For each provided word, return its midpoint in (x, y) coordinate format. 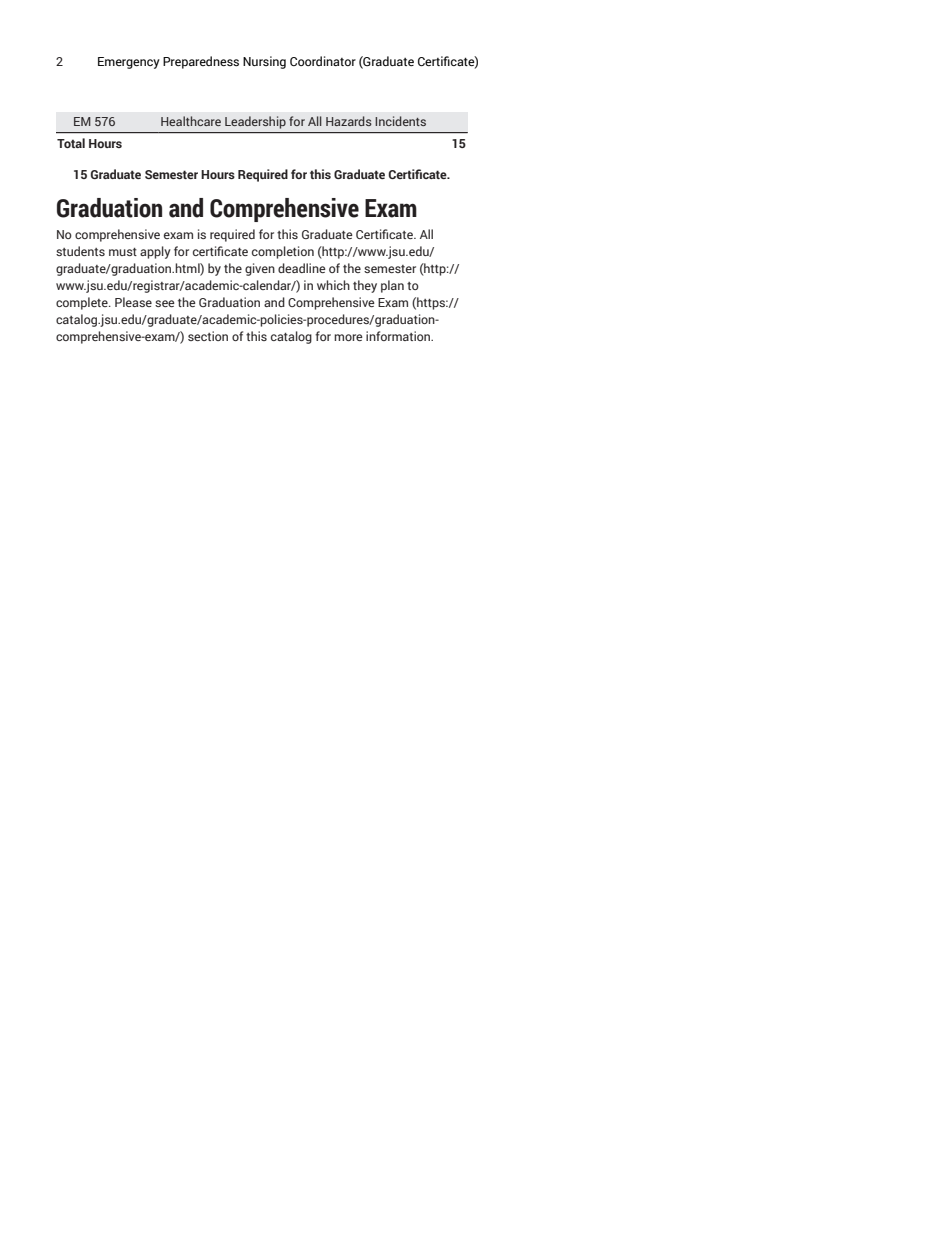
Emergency (129, 63)
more (348, 337)
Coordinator (323, 61)
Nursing (264, 62)
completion (283, 252)
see (165, 303)
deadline (302, 268)
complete (83, 303)
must (123, 252)
